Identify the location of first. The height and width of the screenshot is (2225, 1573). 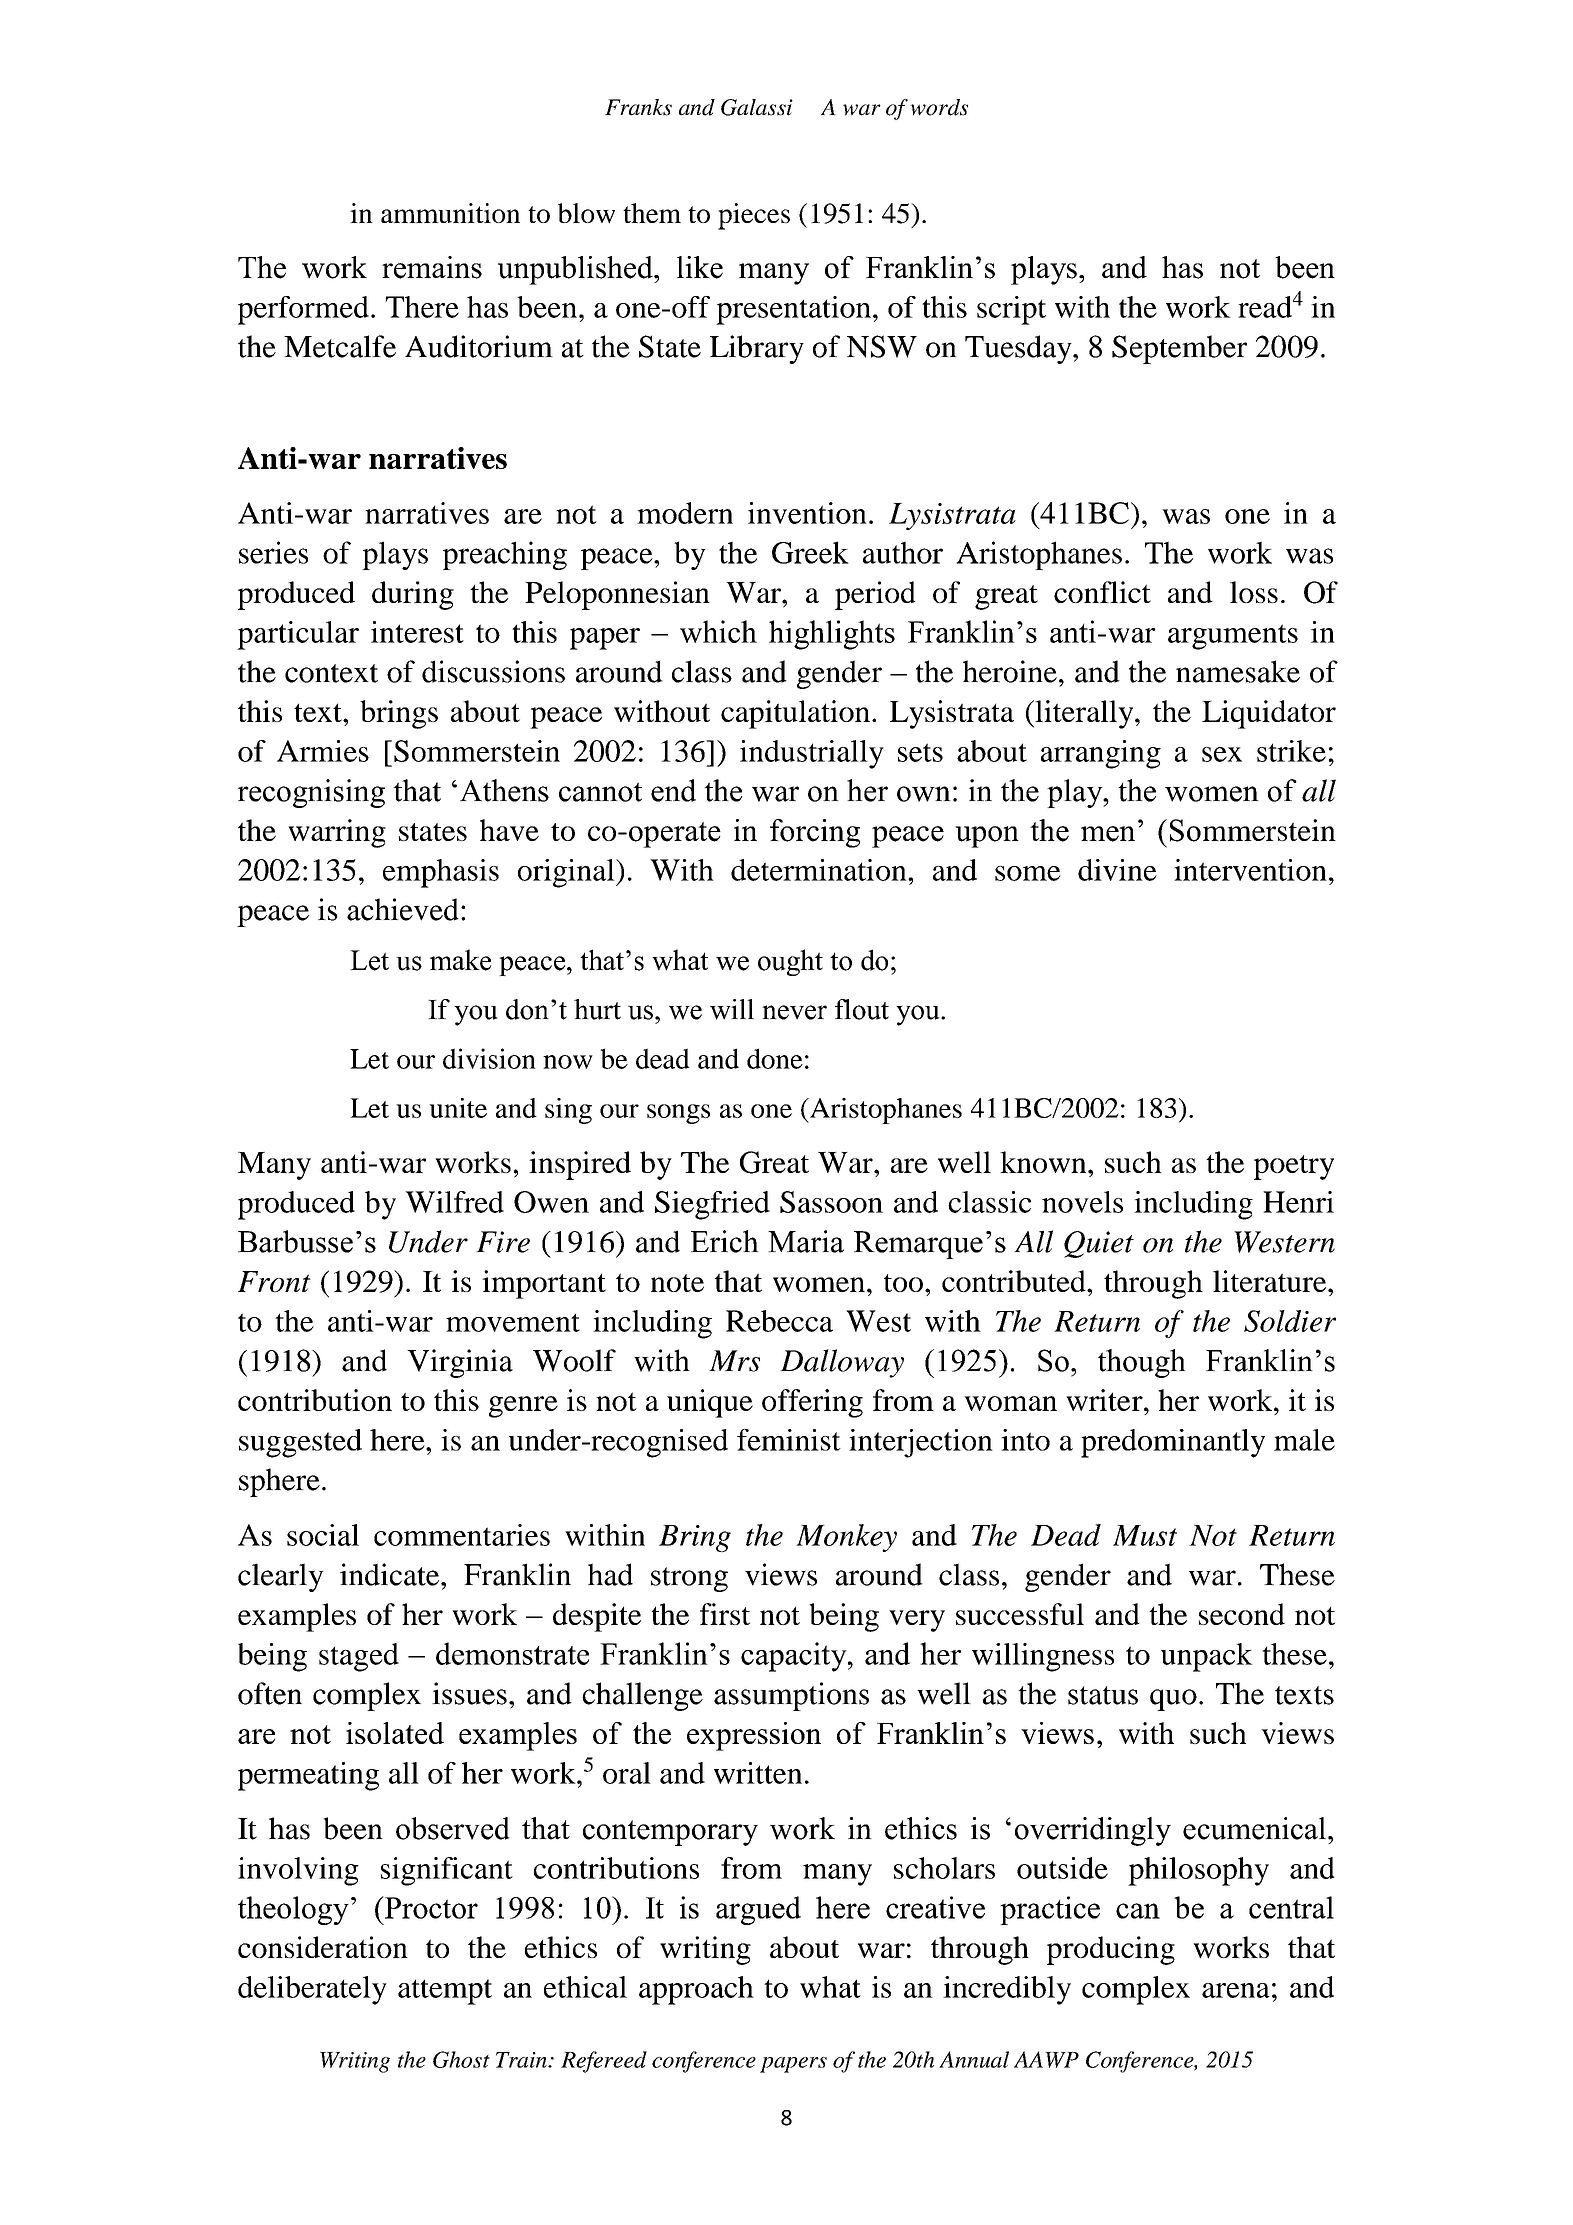
(725, 1614).
